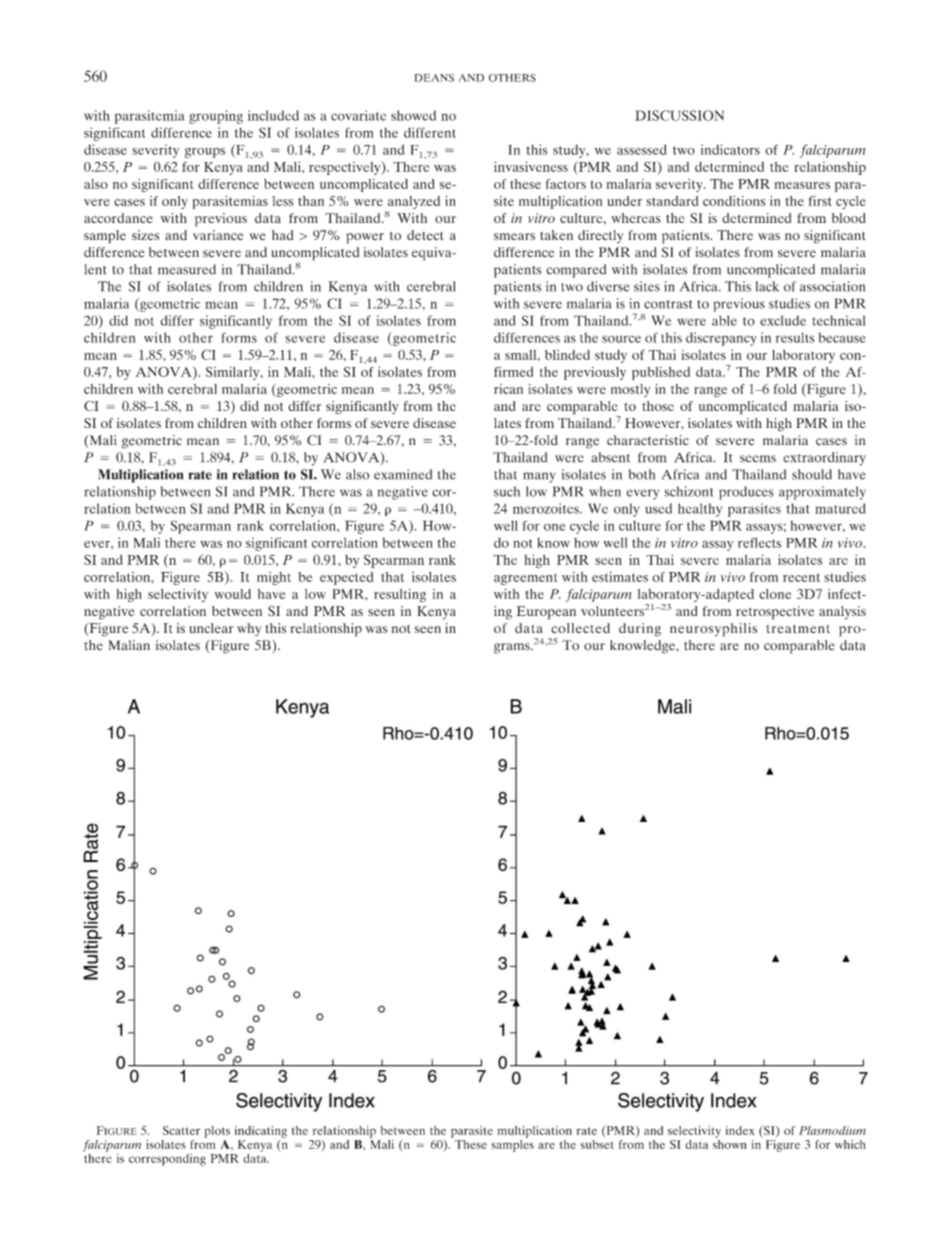  What do you see at coordinates (507, 491) in the document?
I see `such` at bounding box center [507, 491].
